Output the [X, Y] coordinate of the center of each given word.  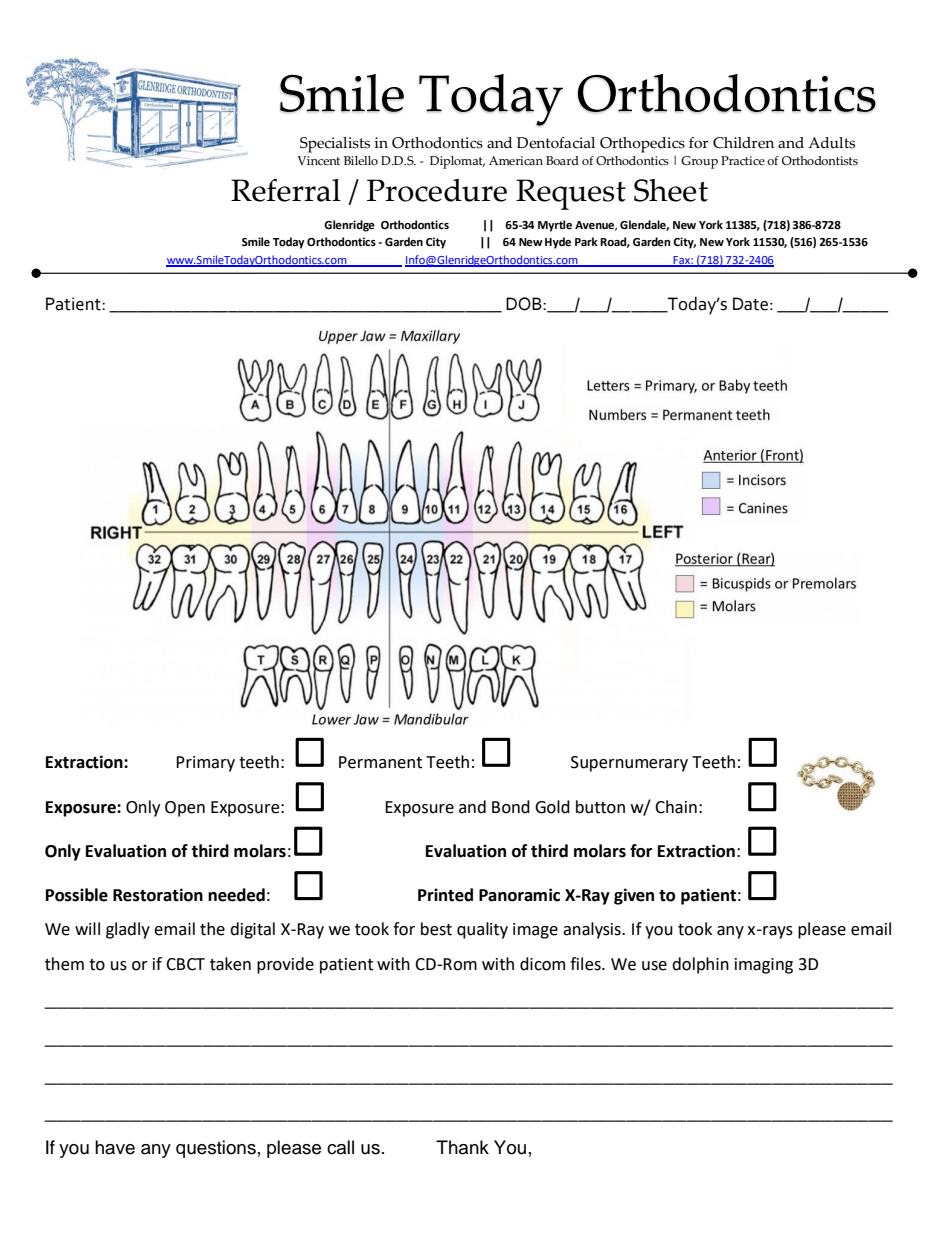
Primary [205, 764]
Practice [743, 161]
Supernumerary [629, 764]
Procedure [437, 190]
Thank [462, 1147]
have [115, 1147]
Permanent [380, 762]
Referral [286, 190]
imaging [764, 966]
